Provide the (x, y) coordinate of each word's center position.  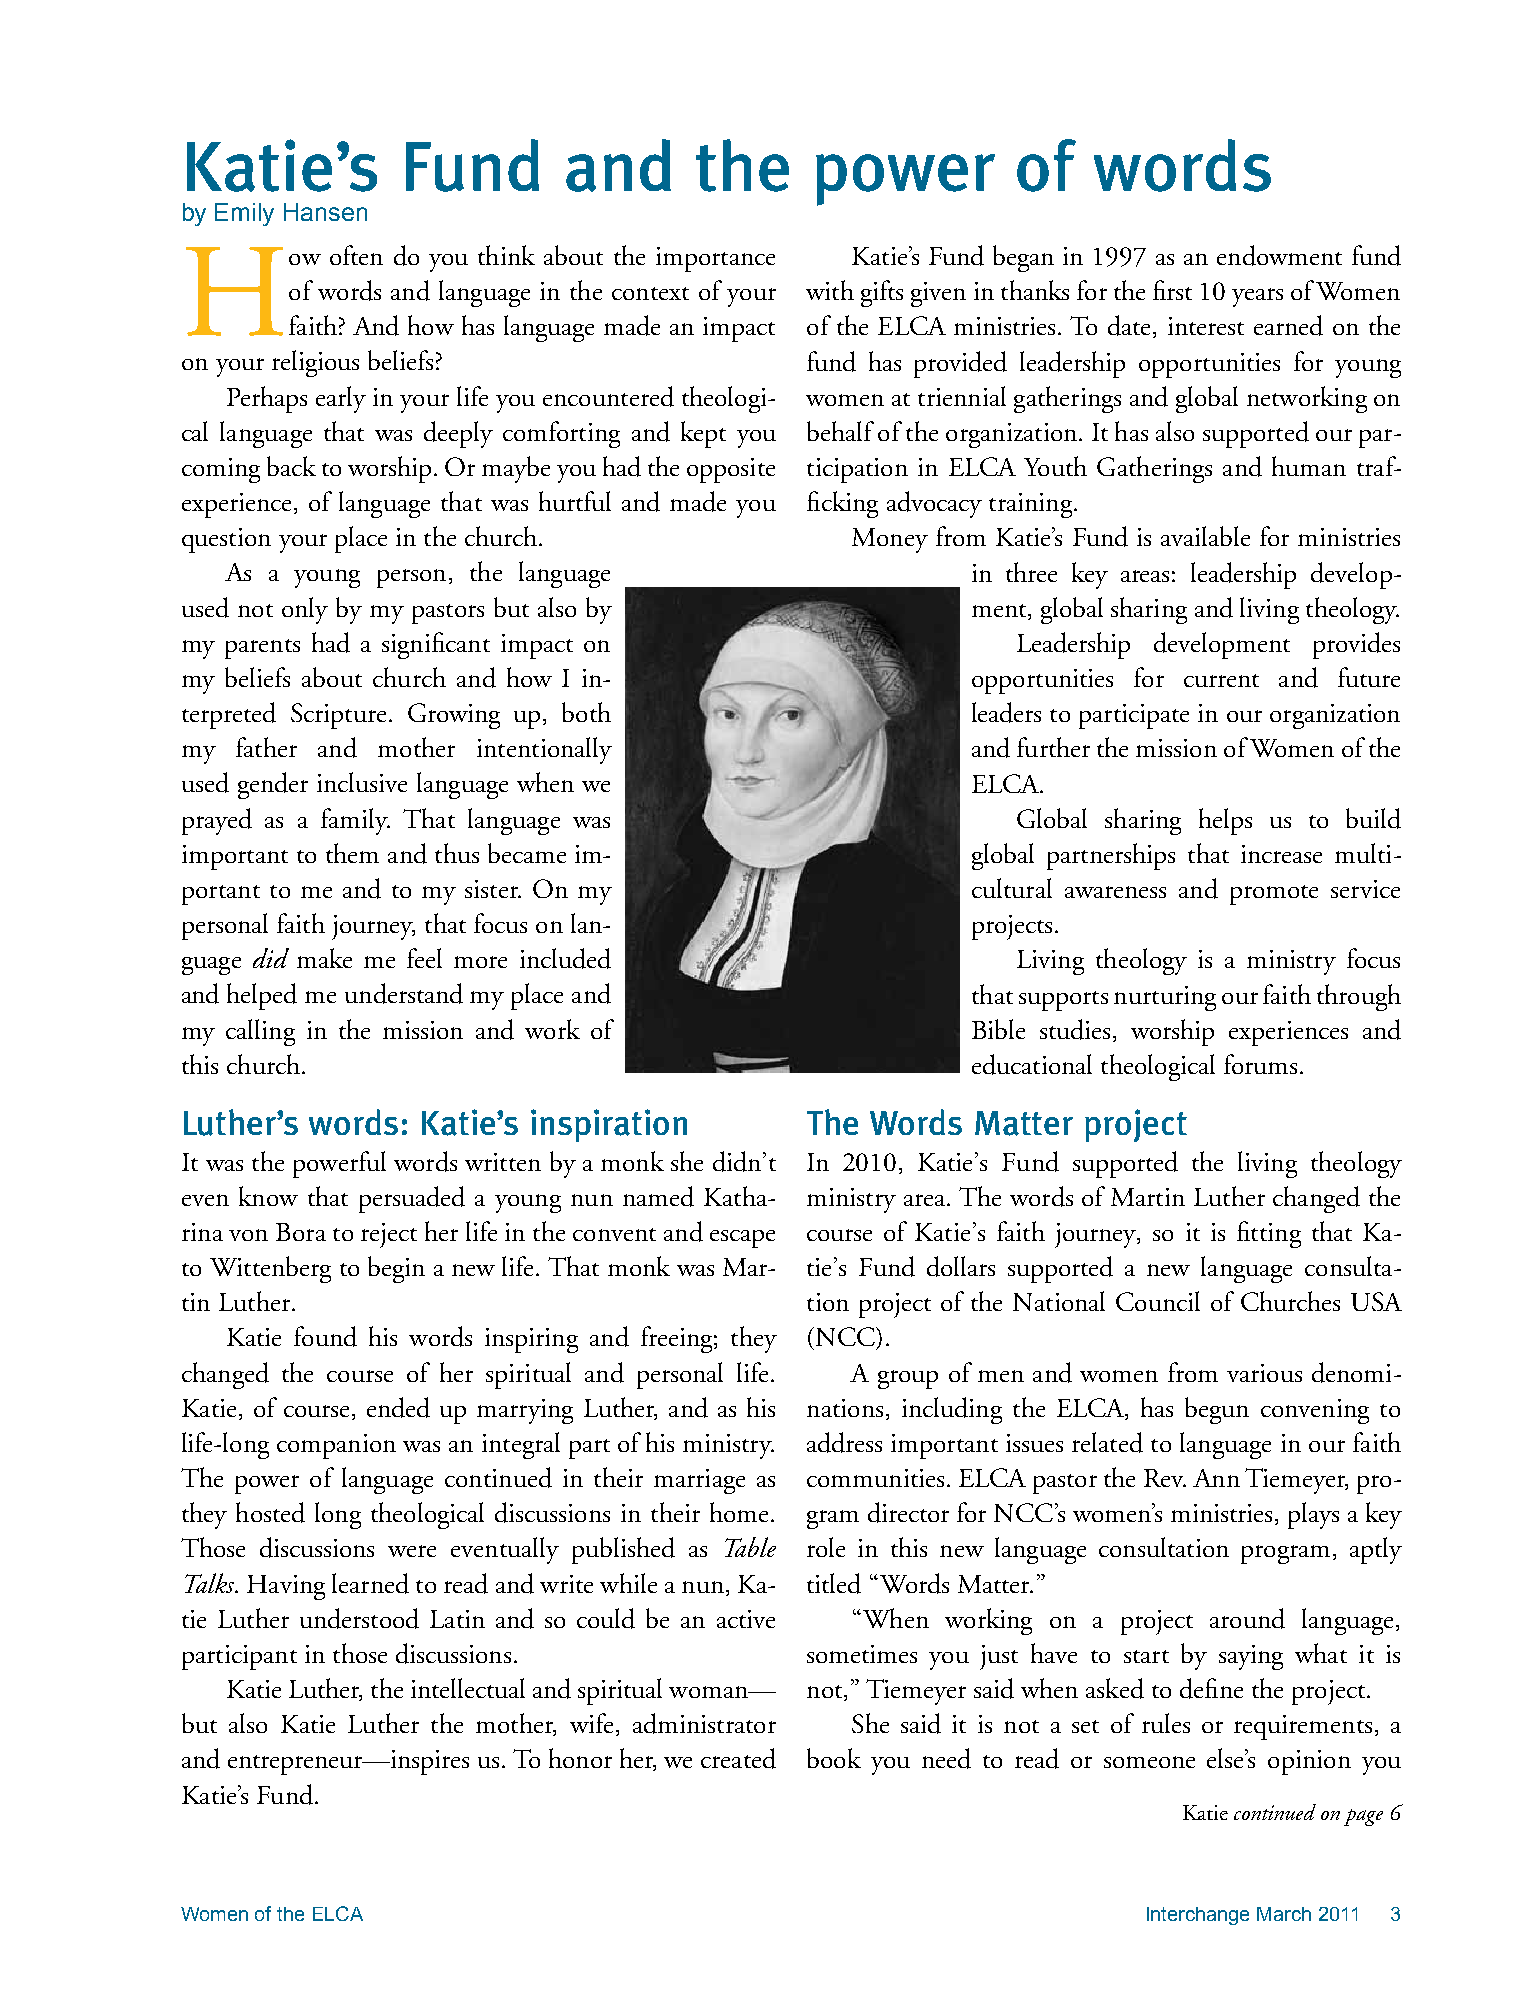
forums (1260, 1064)
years (1257, 297)
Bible (998, 1029)
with (830, 290)
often (356, 255)
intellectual (468, 1688)
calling (260, 1032)
